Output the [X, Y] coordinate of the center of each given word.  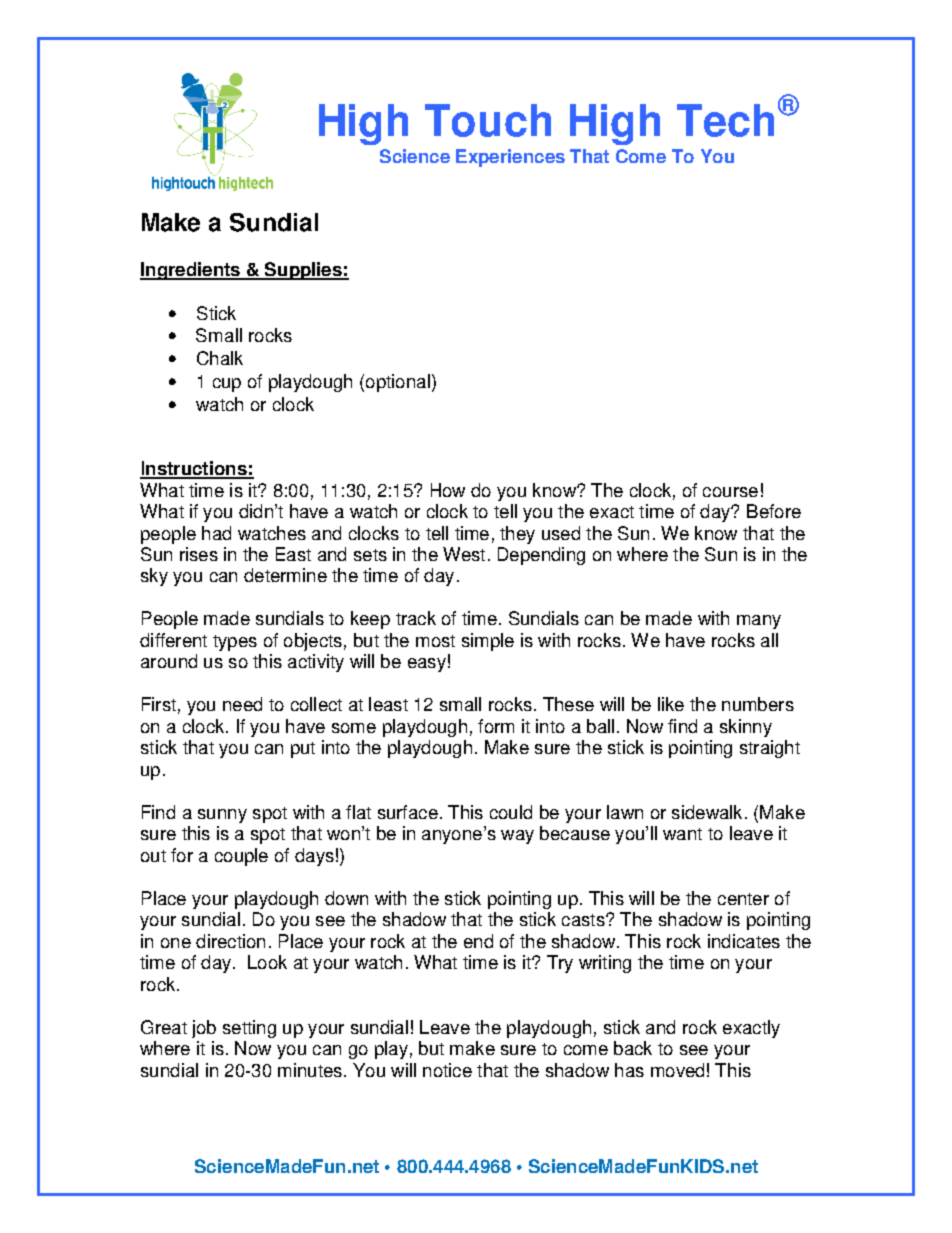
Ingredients [191, 271]
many [759, 622]
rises [199, 554]
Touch [488, 120]
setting [249, 1029]
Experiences [510, 158]
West [464, 554]
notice [447, 1070]
